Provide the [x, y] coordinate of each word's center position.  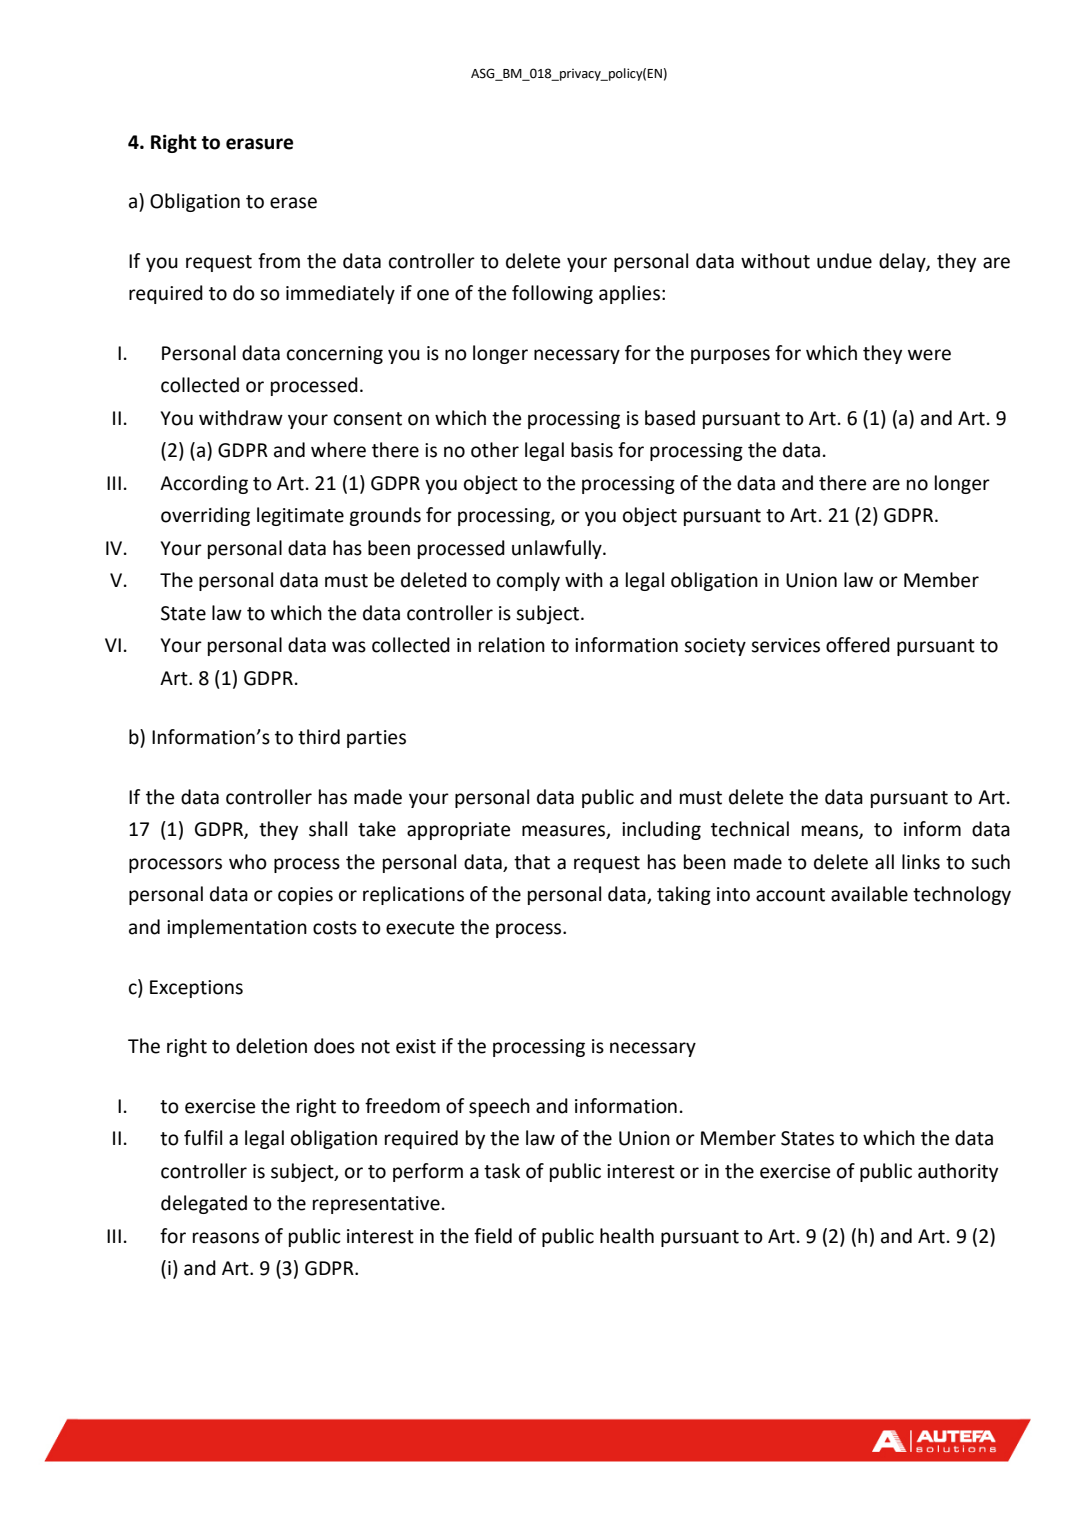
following [552, 294]
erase [293, 203]
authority [958, 1172]
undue [844, 261]
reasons [226, 1238]
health [627, 1236]
